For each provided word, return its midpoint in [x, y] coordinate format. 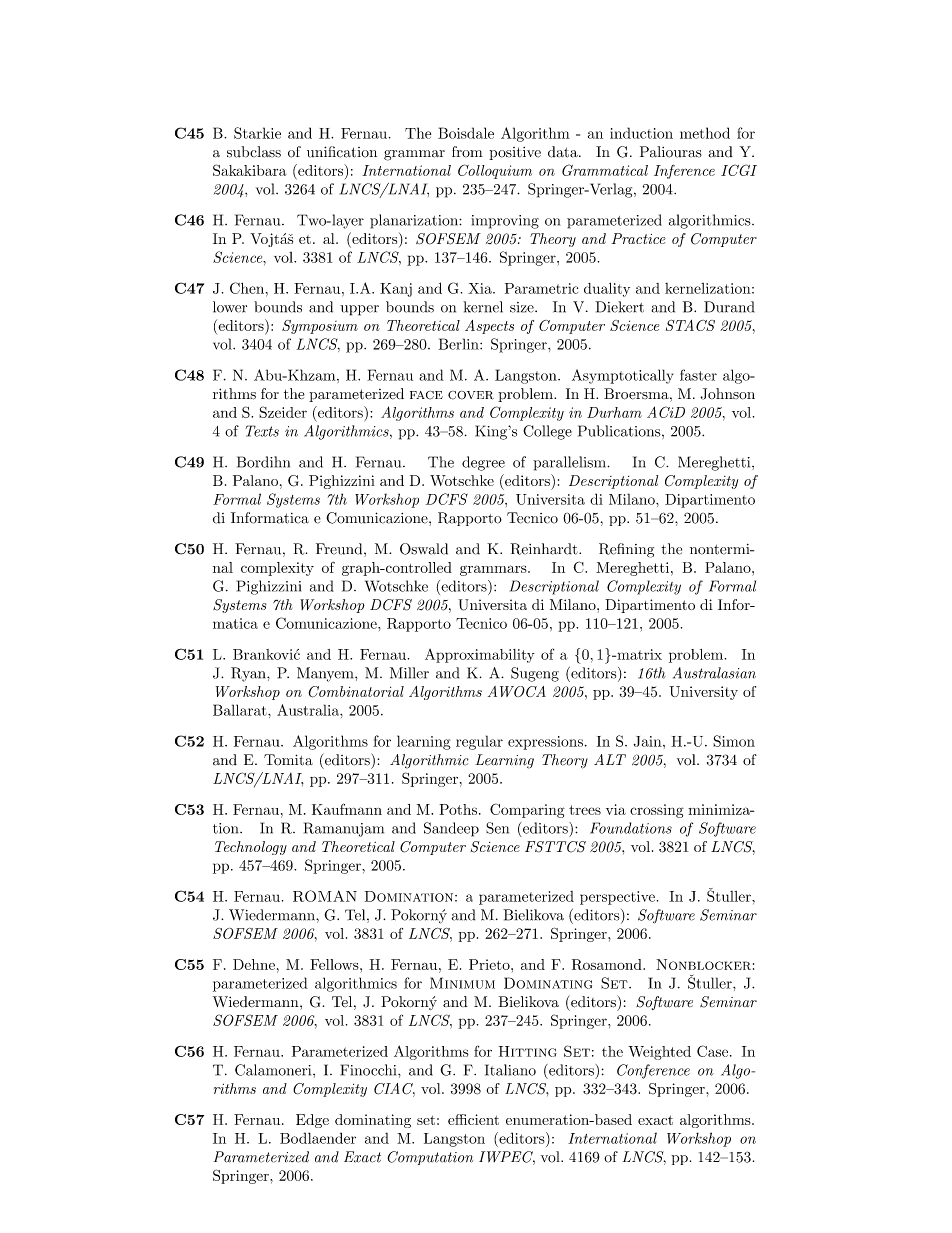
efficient [473, 1119]
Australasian [714, 673]
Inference [684, 171]
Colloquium [495, 171]
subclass [254, 152]
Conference [653, 1071]
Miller [409, 673]
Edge [312, 1121]
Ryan [249, 674]
